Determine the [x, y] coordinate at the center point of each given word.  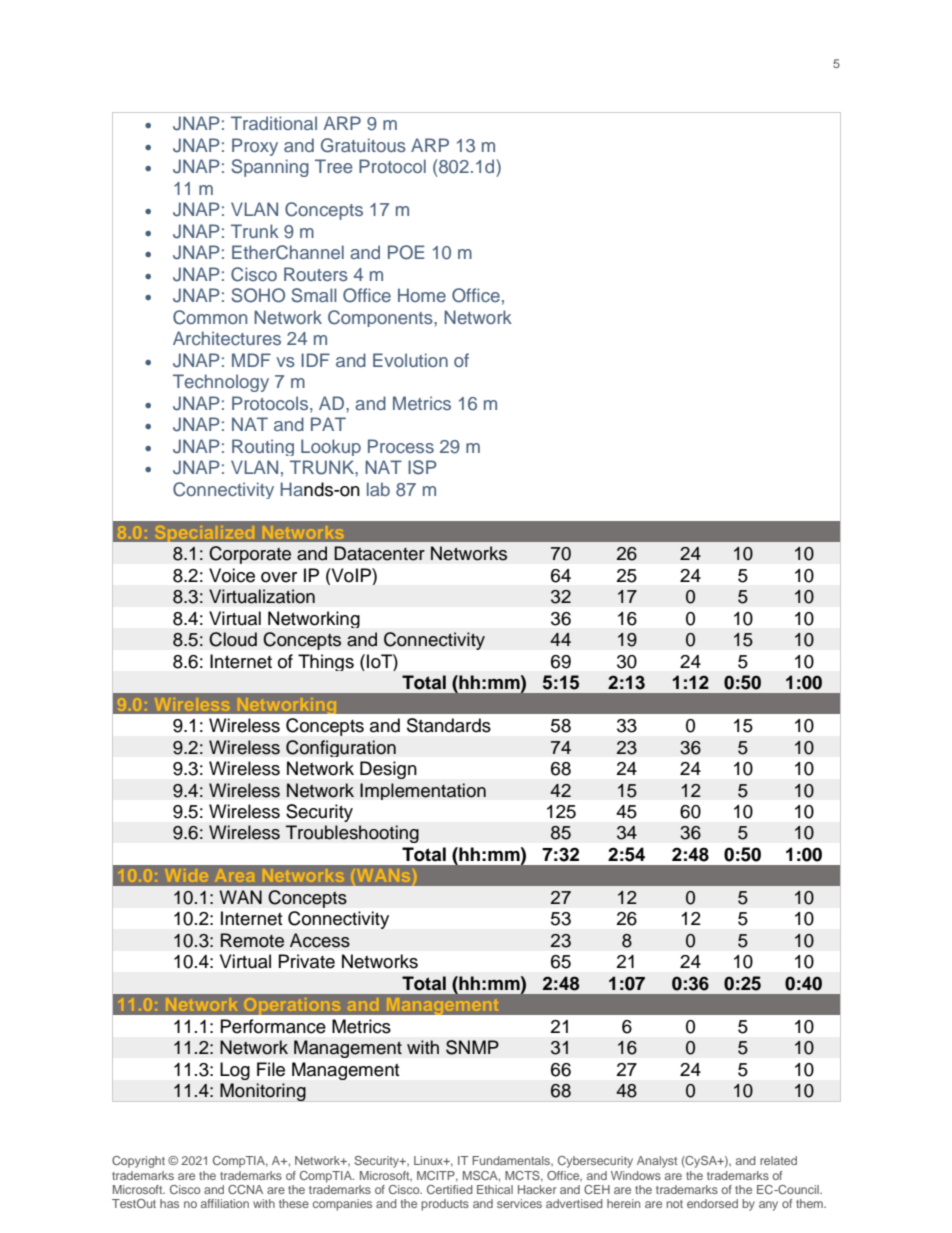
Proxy [255, 147]
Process [401, 446]
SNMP [472, 1047]
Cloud [233, 639]
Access [320, 940]
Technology [221, 383]
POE [406, 252]
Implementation [423, 791]
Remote [252, 940]
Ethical [495, 1189]
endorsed [712, 1203]
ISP [422, 467]
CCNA [245, 1189]
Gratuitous [363, 145]
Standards [449, 725]
